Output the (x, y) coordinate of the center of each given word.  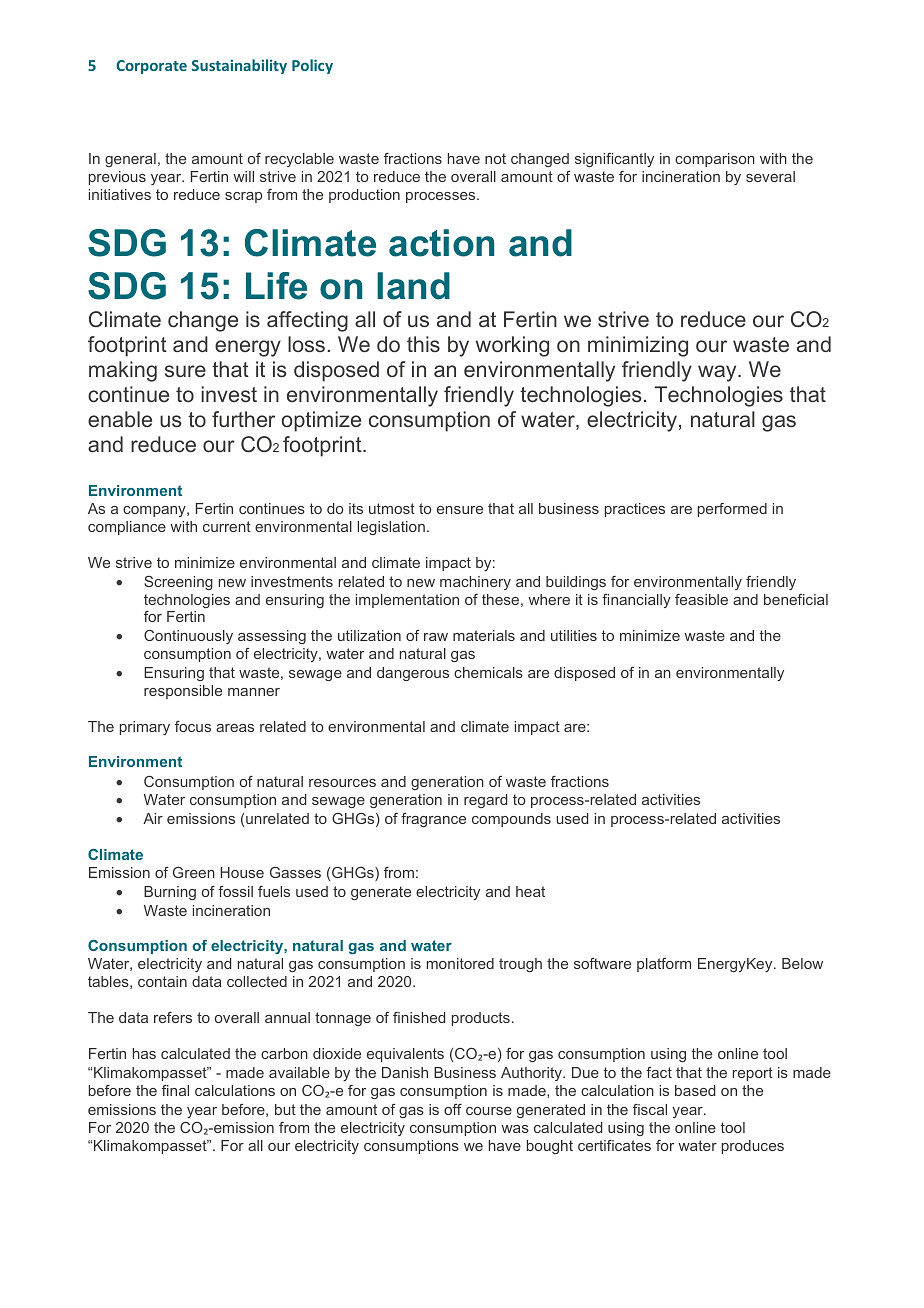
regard (485, 801)
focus (193, 726)
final (175, 1090)
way (718, 373)
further (243, 419)
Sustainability (239, 66)
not (495, 158)
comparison (715, 160)
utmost (392, 508)
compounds (511, 820)
